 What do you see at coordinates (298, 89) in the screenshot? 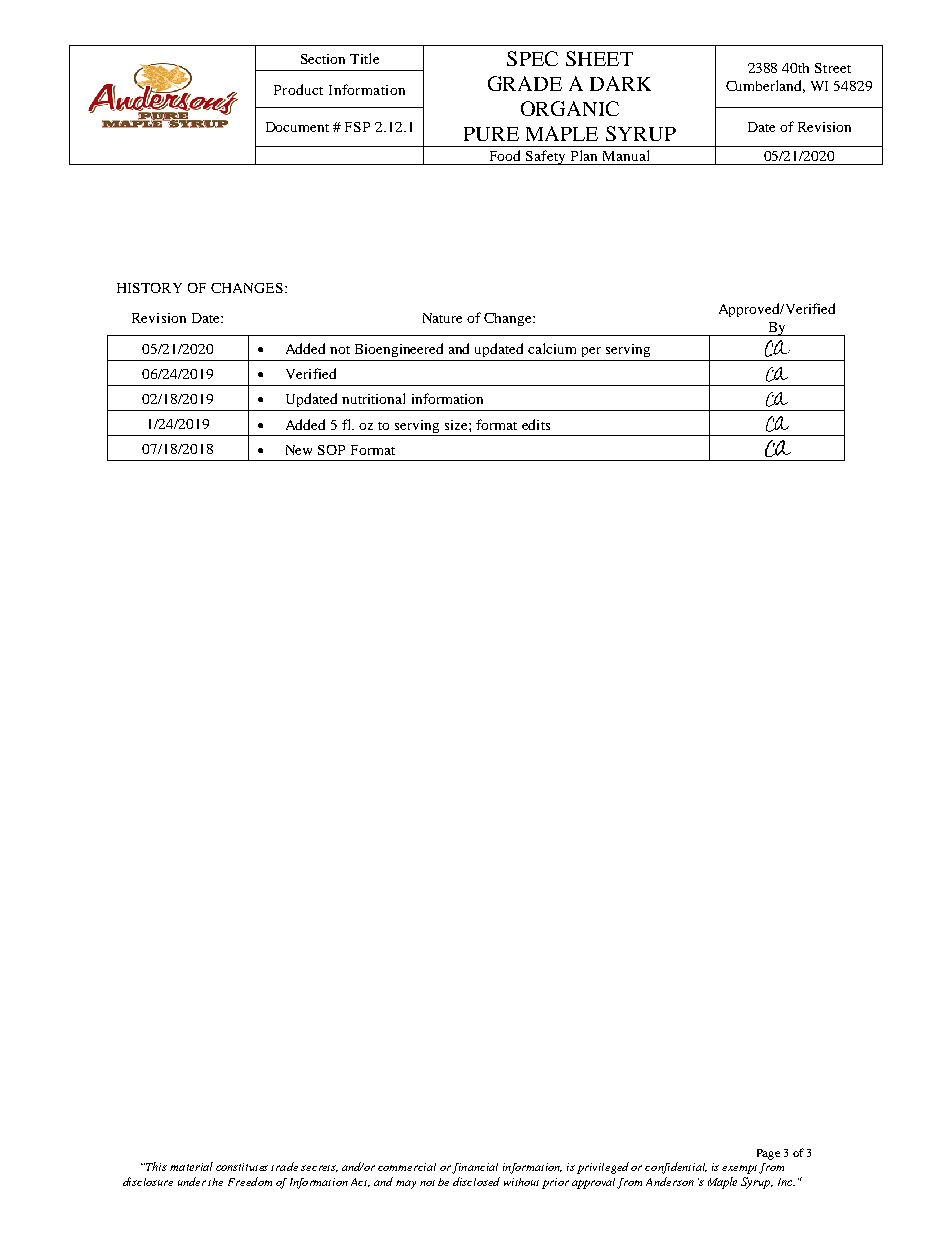
I see `Product` at bounding box center [298, 89].
